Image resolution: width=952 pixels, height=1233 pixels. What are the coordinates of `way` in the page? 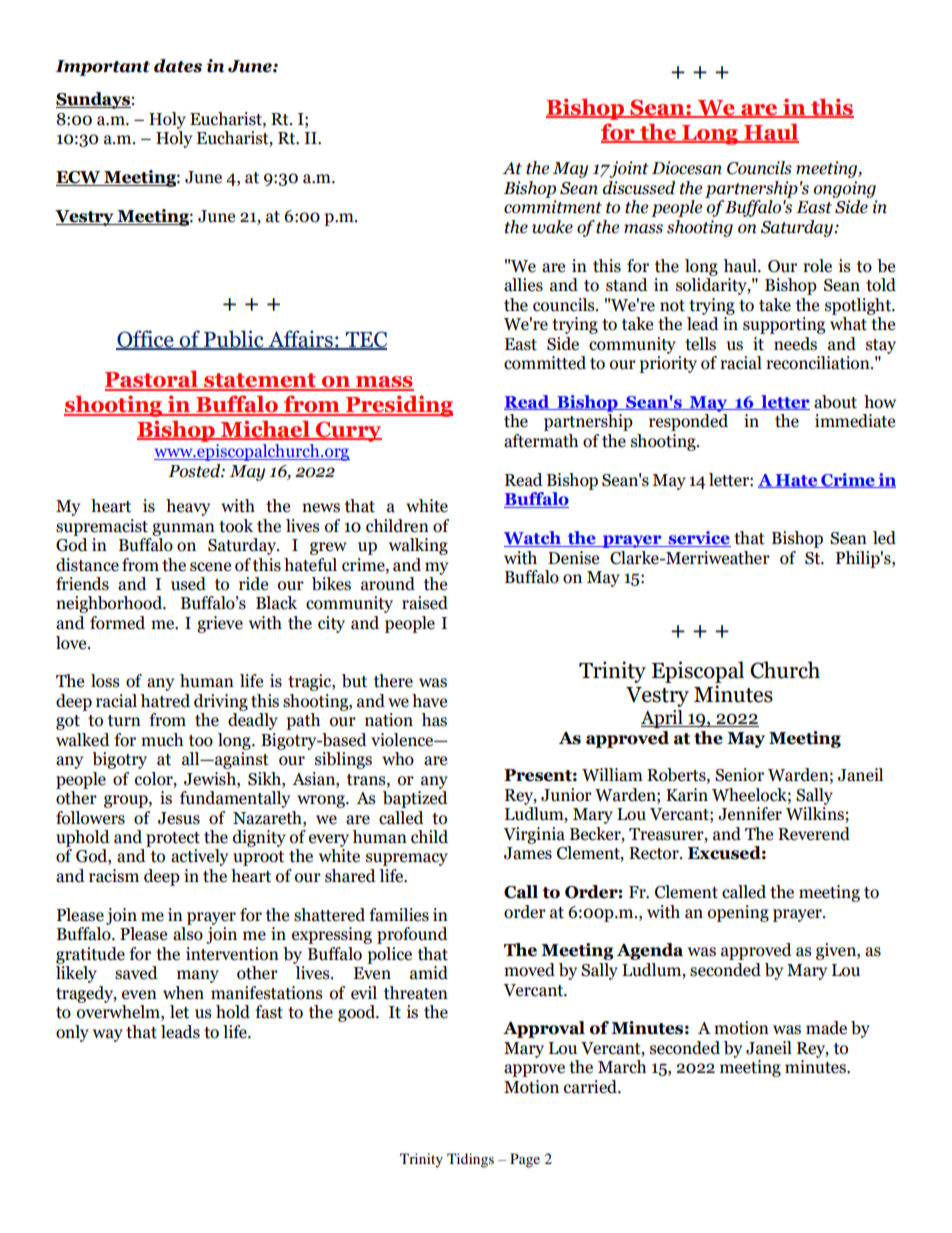 It's located at (108, 1035).
